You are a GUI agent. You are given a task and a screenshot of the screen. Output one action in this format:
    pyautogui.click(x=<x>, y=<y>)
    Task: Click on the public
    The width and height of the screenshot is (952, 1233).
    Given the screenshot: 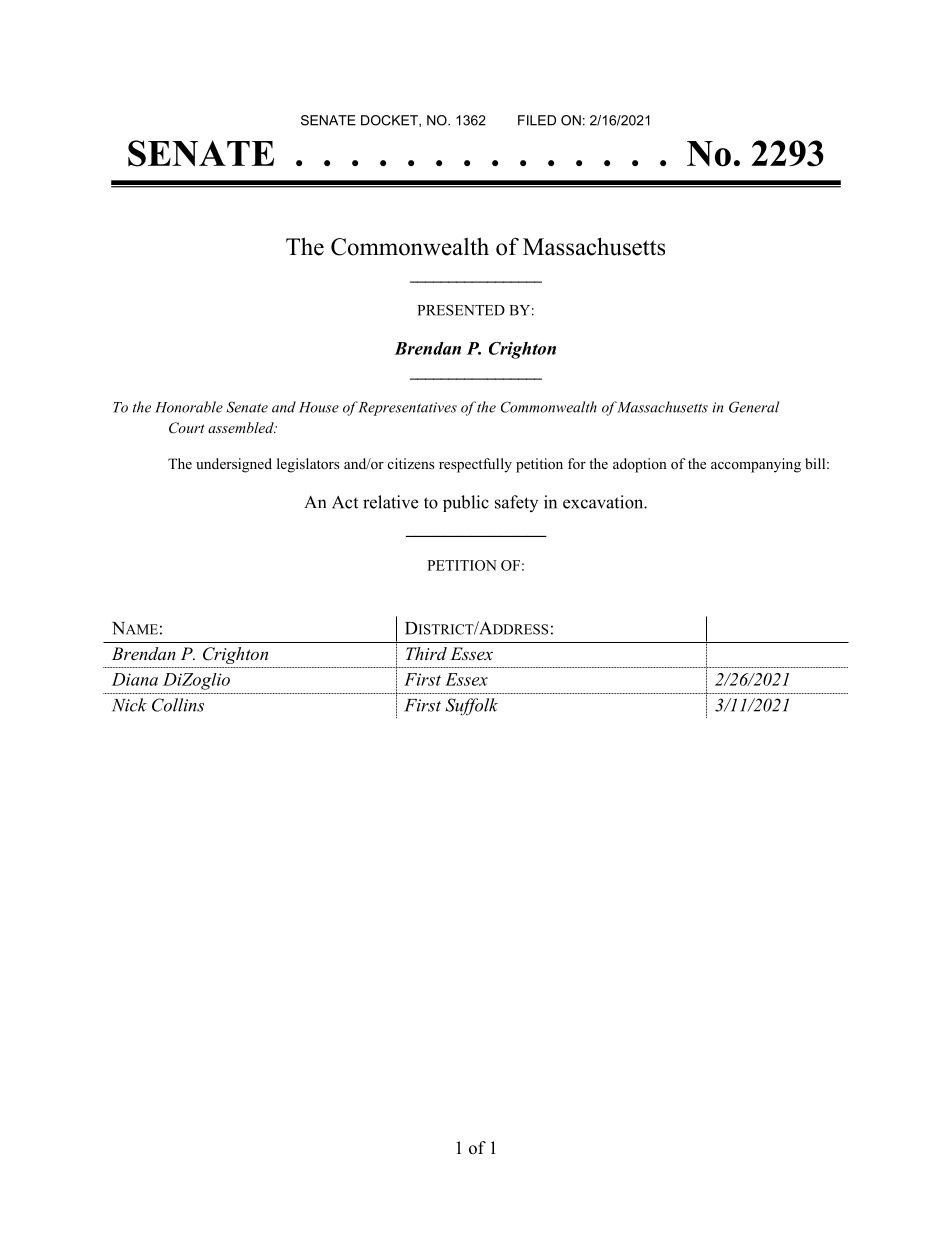 What is the action you would take?
    pyautogui.click(x=466, y=503)
